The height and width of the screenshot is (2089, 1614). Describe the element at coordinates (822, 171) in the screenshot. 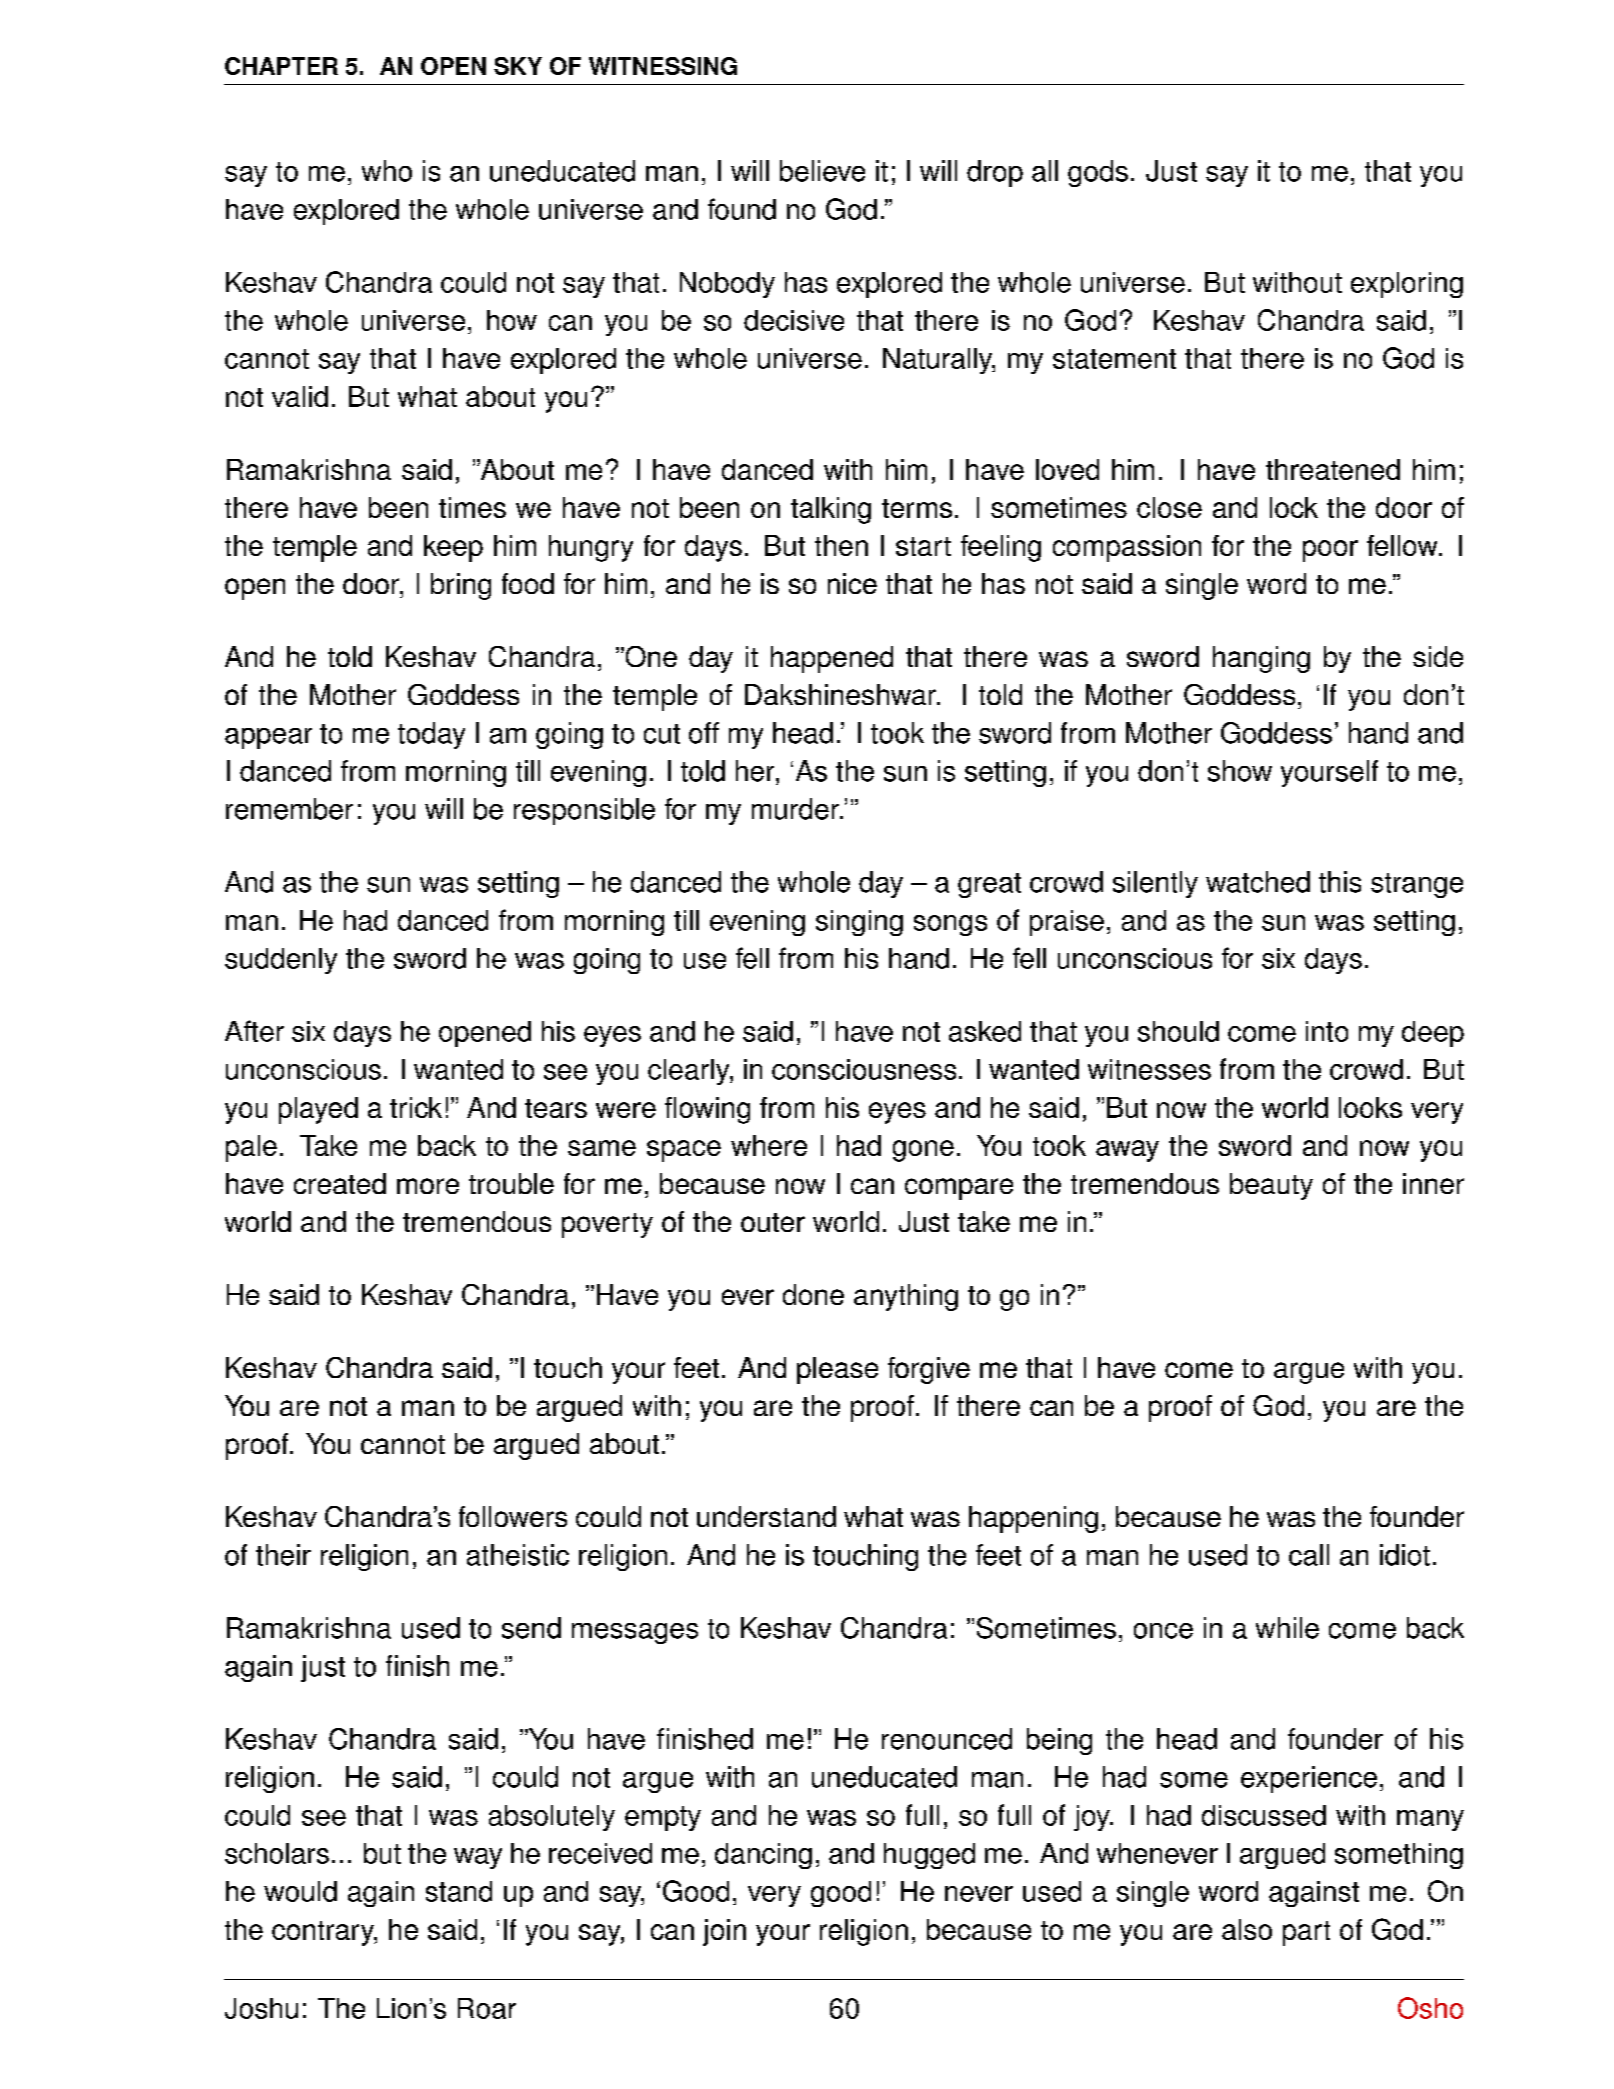

I see `believe` at that location.
